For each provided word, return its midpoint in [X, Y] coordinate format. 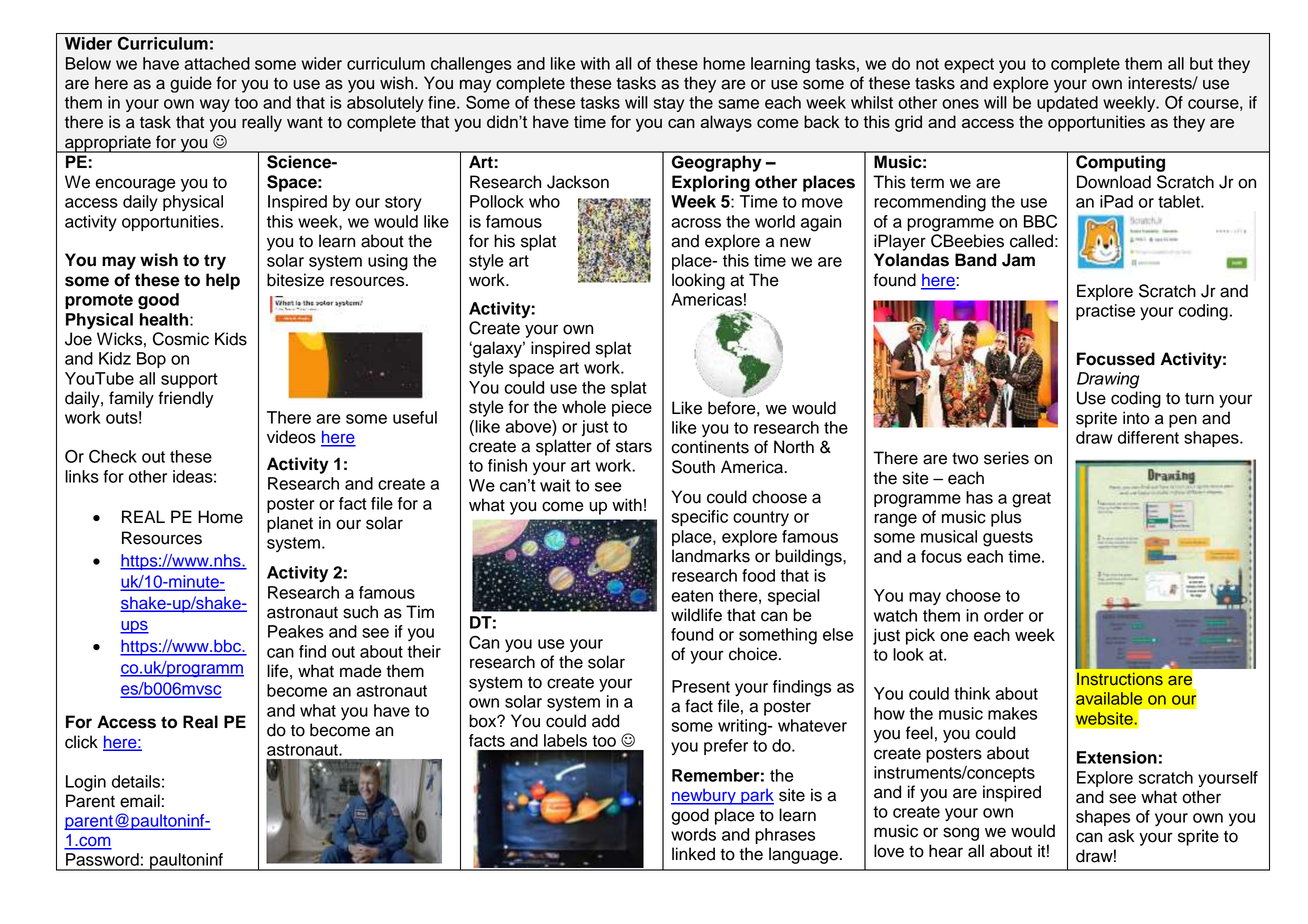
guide [191, 84]
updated [1067, 104]
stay [669, 104]
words [693, 834]
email [140, 801]
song [961, 834]
